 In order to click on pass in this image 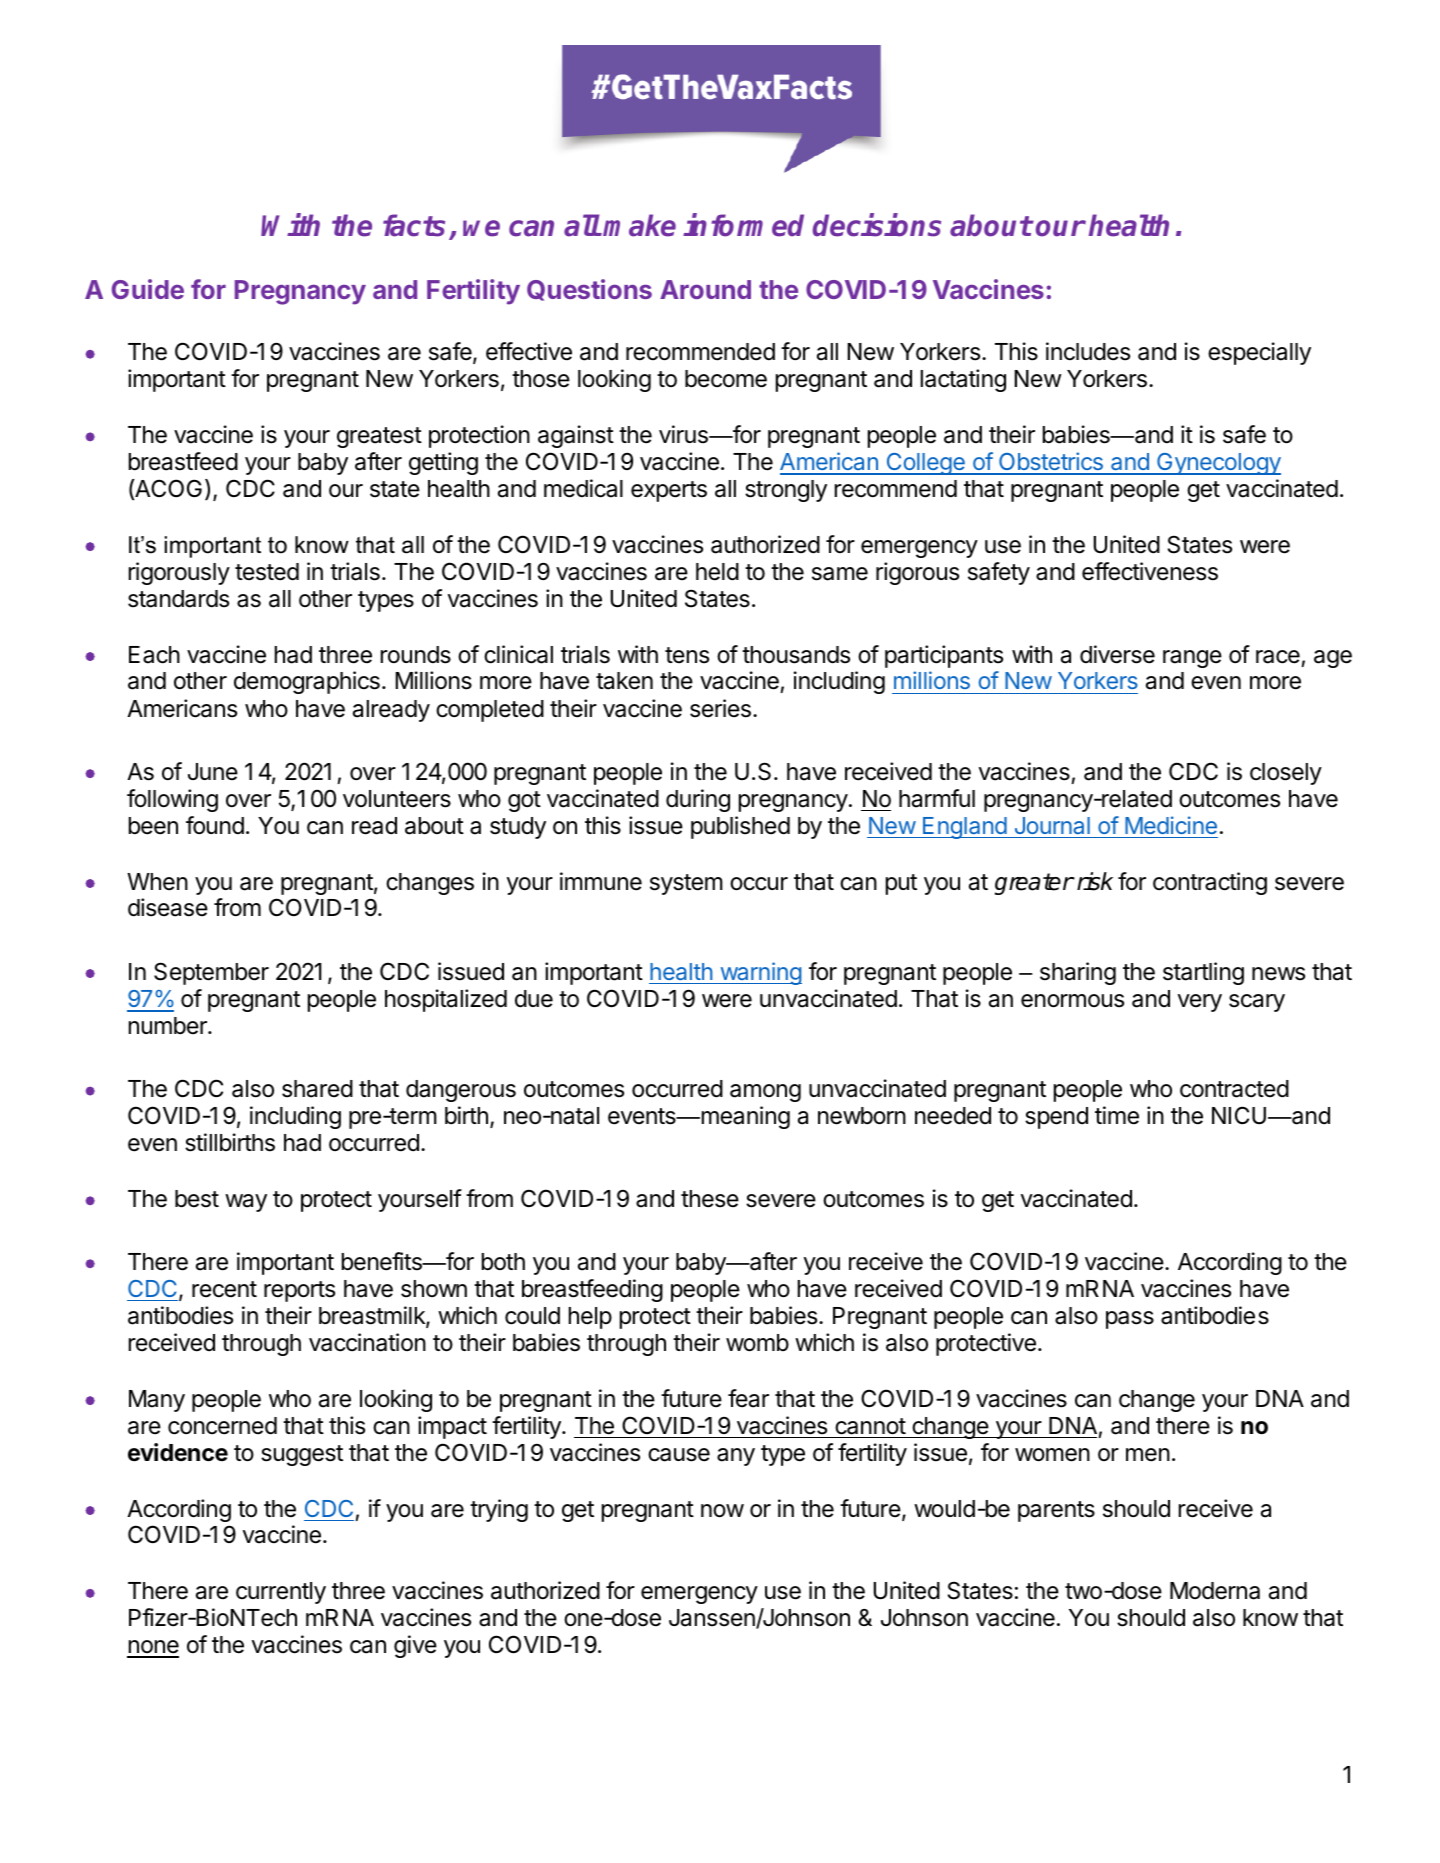, I will do `click(1130, 1320)`.
